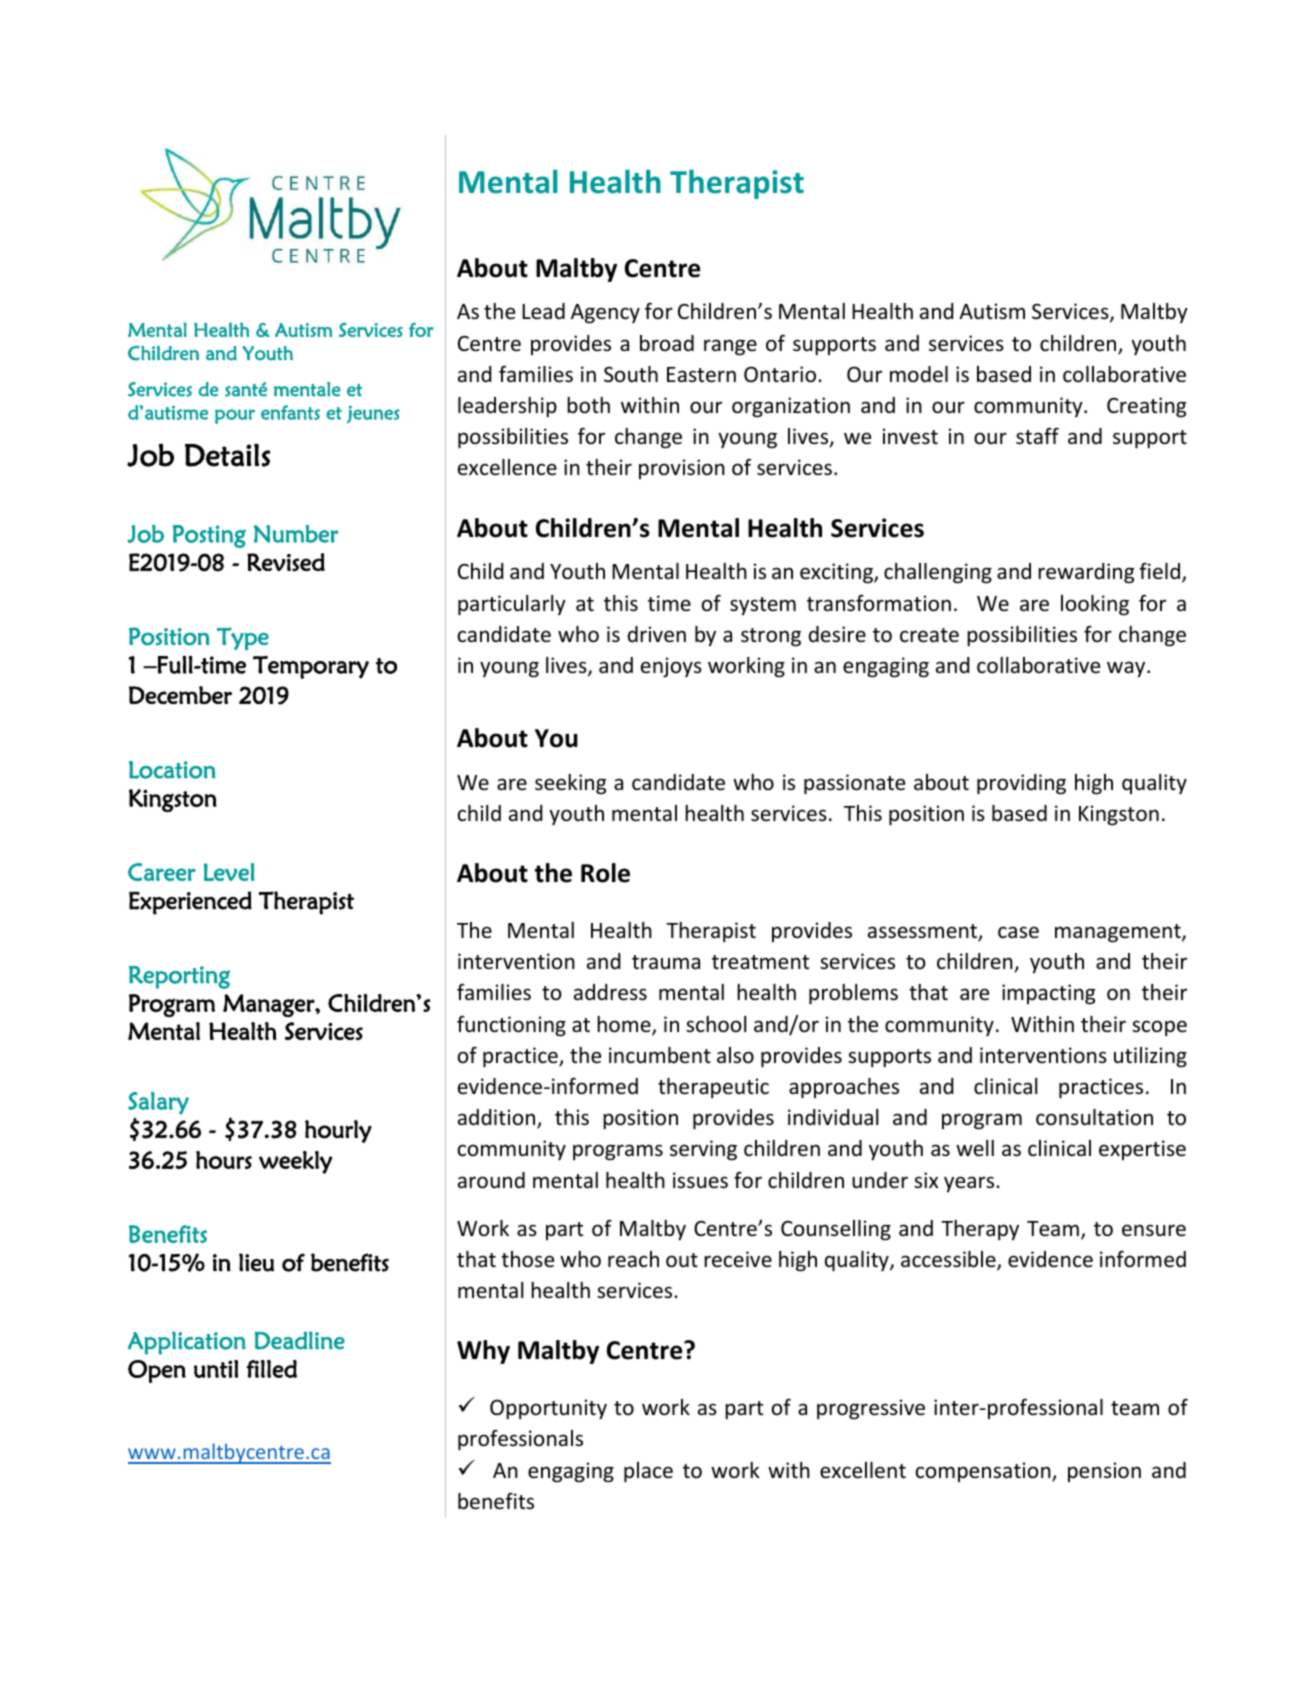  Describe the element at coordinates (919, 374) in the screenshot. I see `model` at that location.
